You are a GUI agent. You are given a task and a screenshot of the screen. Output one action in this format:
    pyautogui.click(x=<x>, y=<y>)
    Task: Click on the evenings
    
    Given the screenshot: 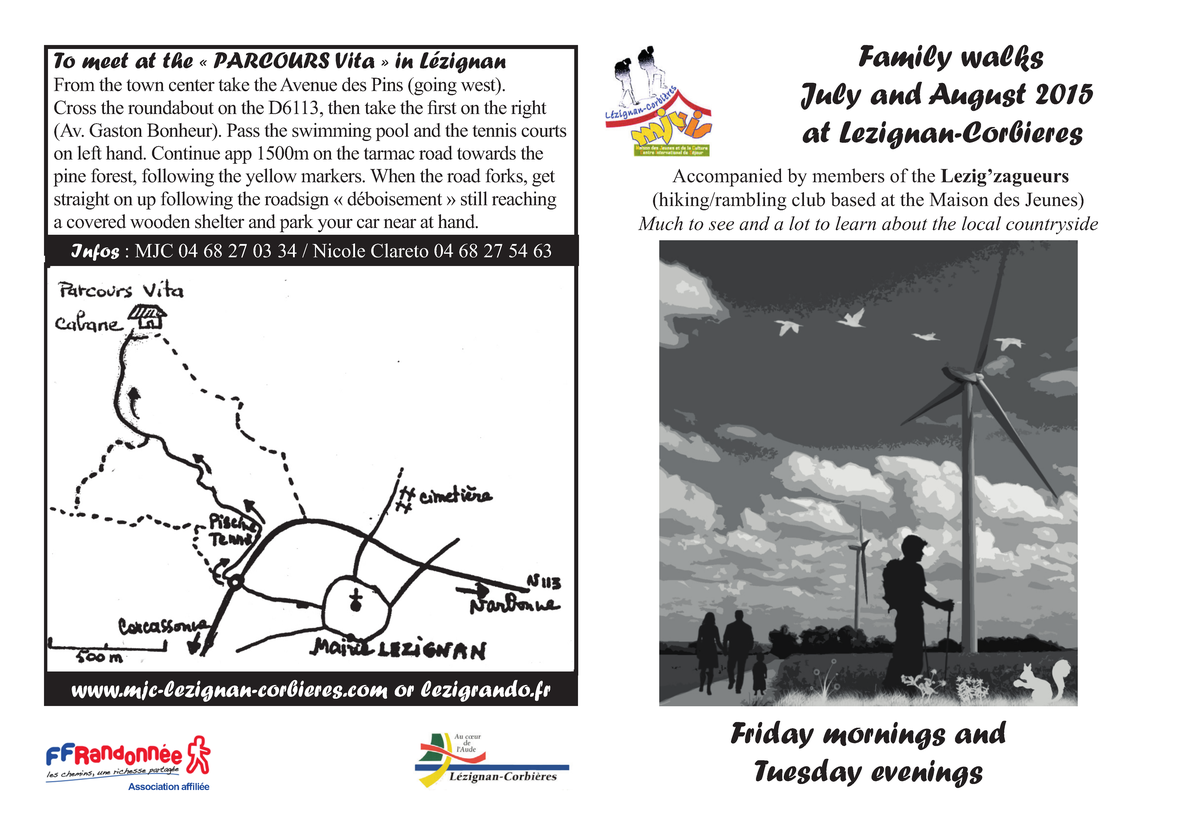 What is the action you would take?
    pyautogui.click(x=927, y=774)
